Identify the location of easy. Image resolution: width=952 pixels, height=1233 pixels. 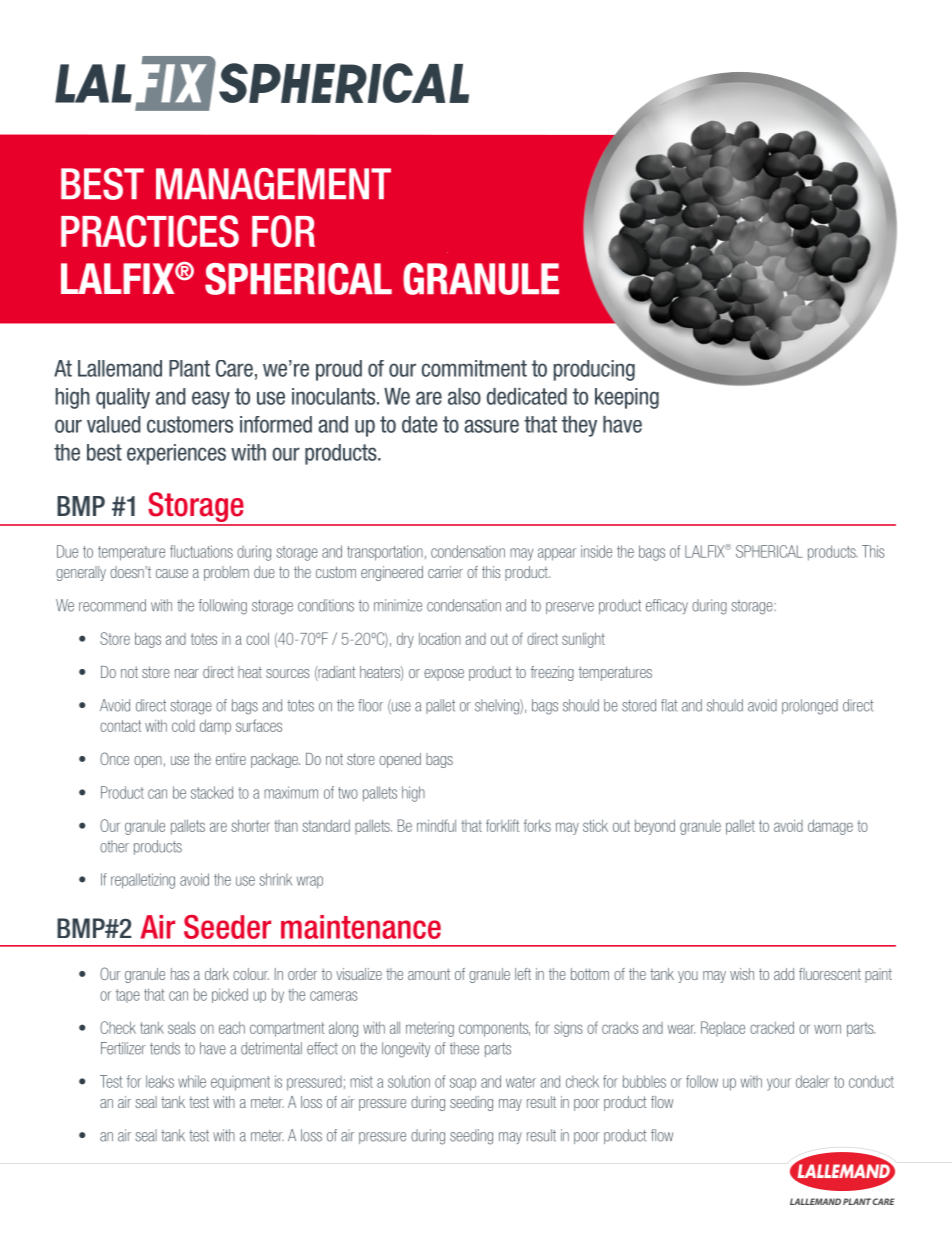
(211, 400).
